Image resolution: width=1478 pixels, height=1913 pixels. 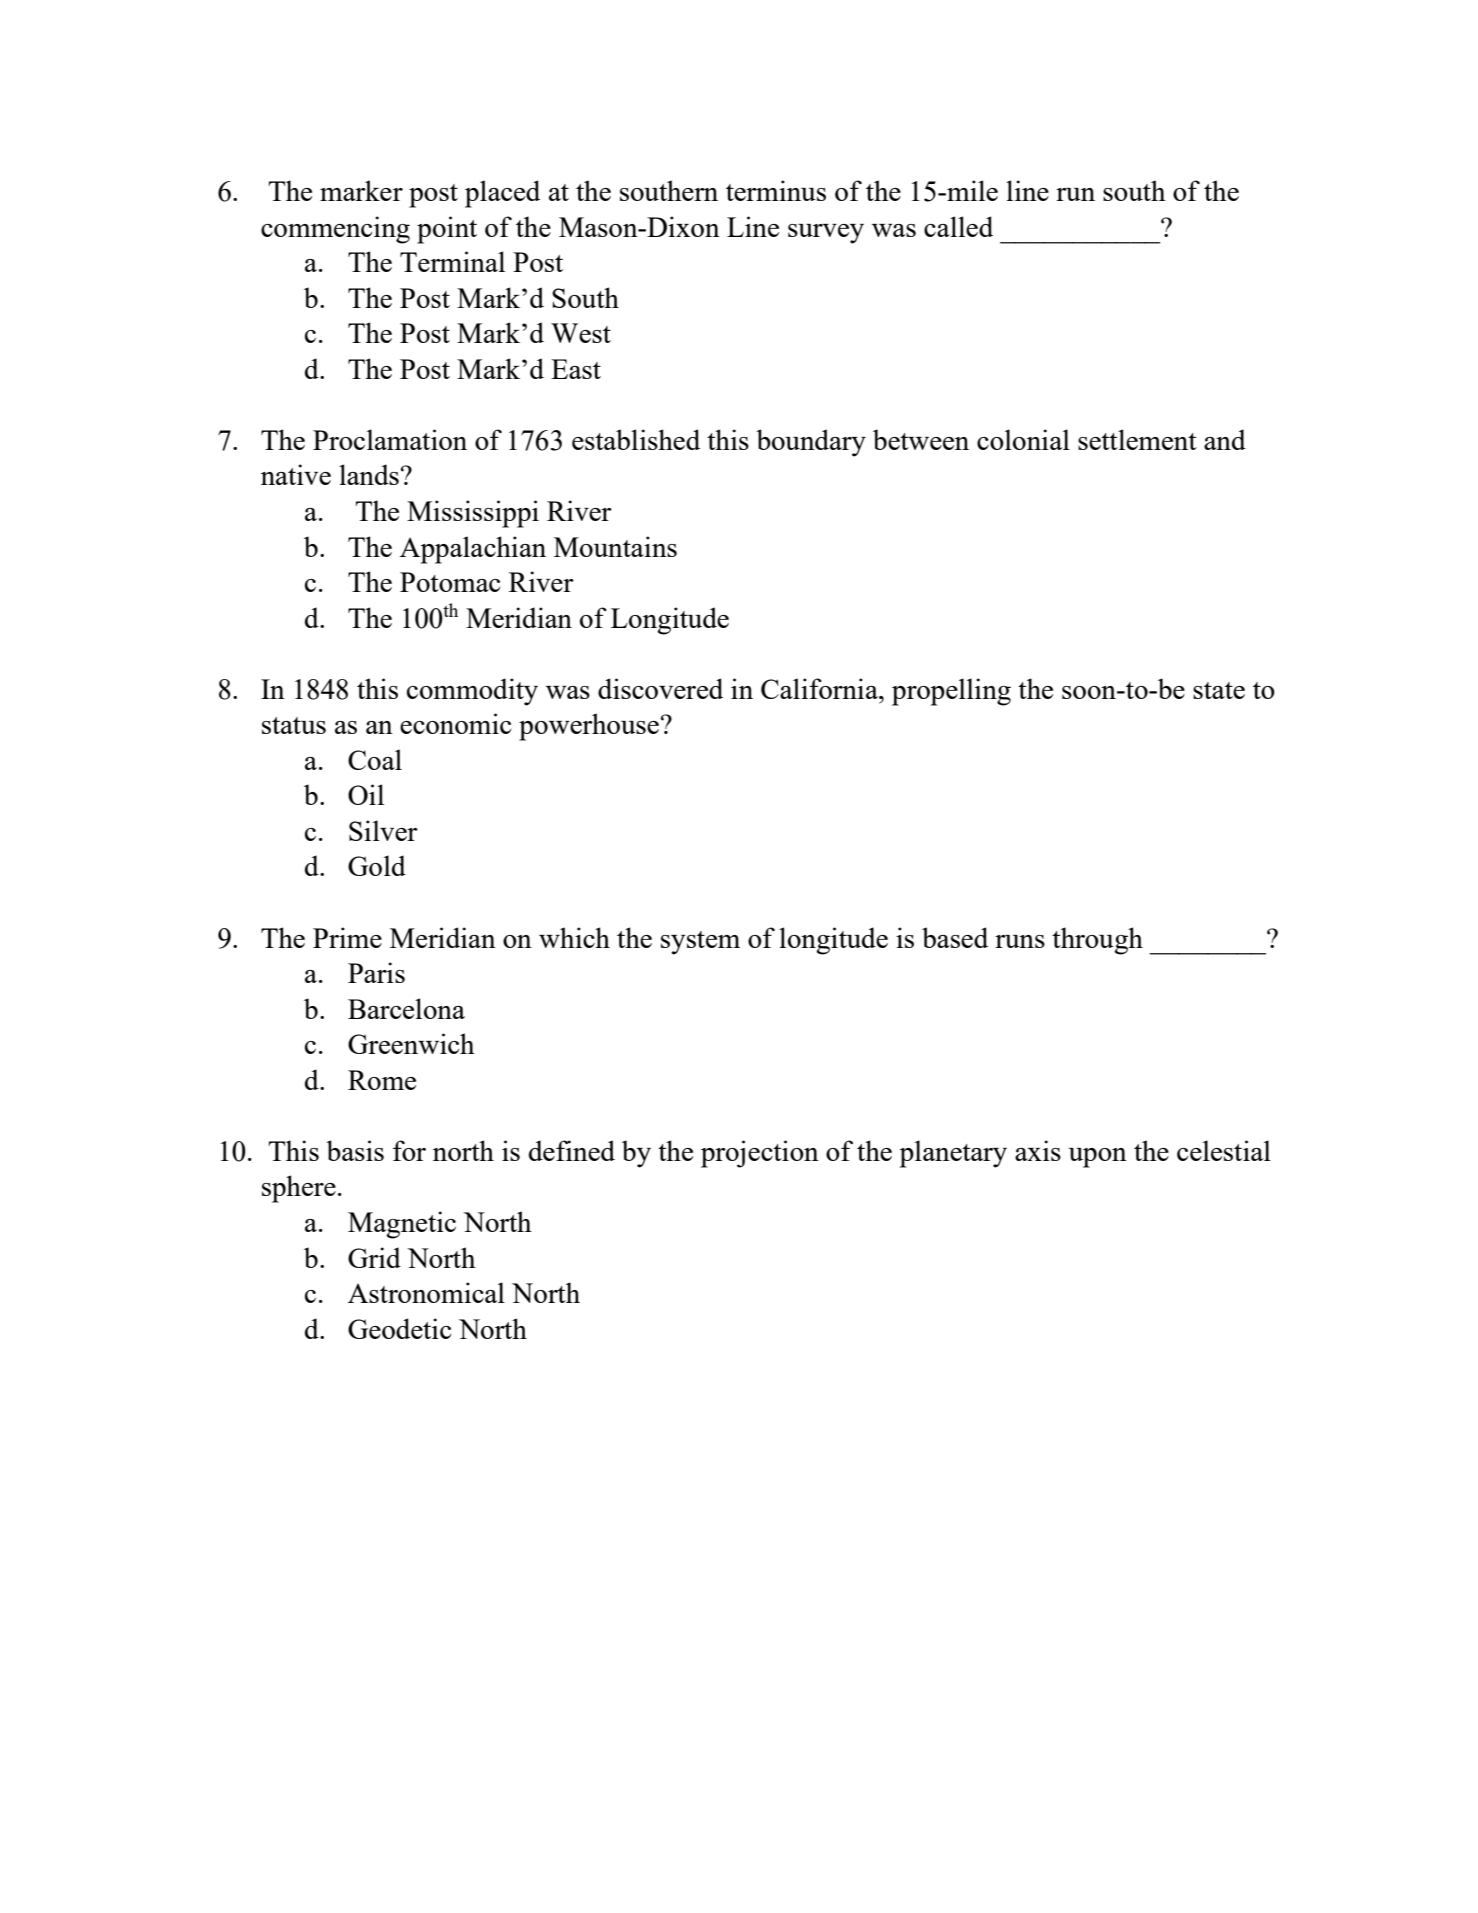 I want to click on point, so click(x=447, y=230).
